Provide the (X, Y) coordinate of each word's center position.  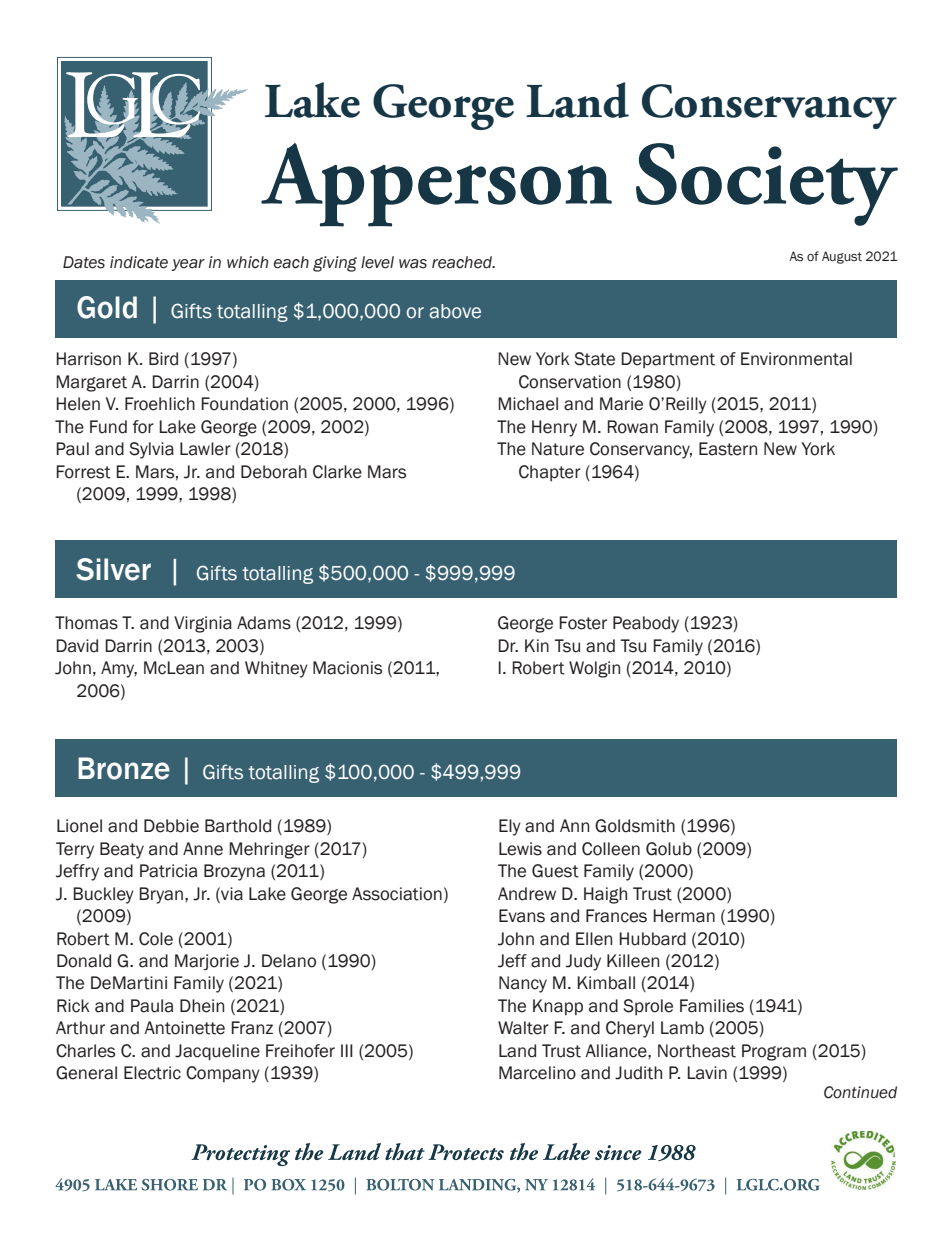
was (413, 264)
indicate (139, 262)
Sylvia (151, 450)
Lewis (520, 849)
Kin (537, 645)
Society (767, 184)
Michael (528, 404)
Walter (523, 1028)
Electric (152, 1073)
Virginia (203, 624)
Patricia (168, 871)
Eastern (728, 449)
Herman (684, 916)
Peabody (646, 624)
